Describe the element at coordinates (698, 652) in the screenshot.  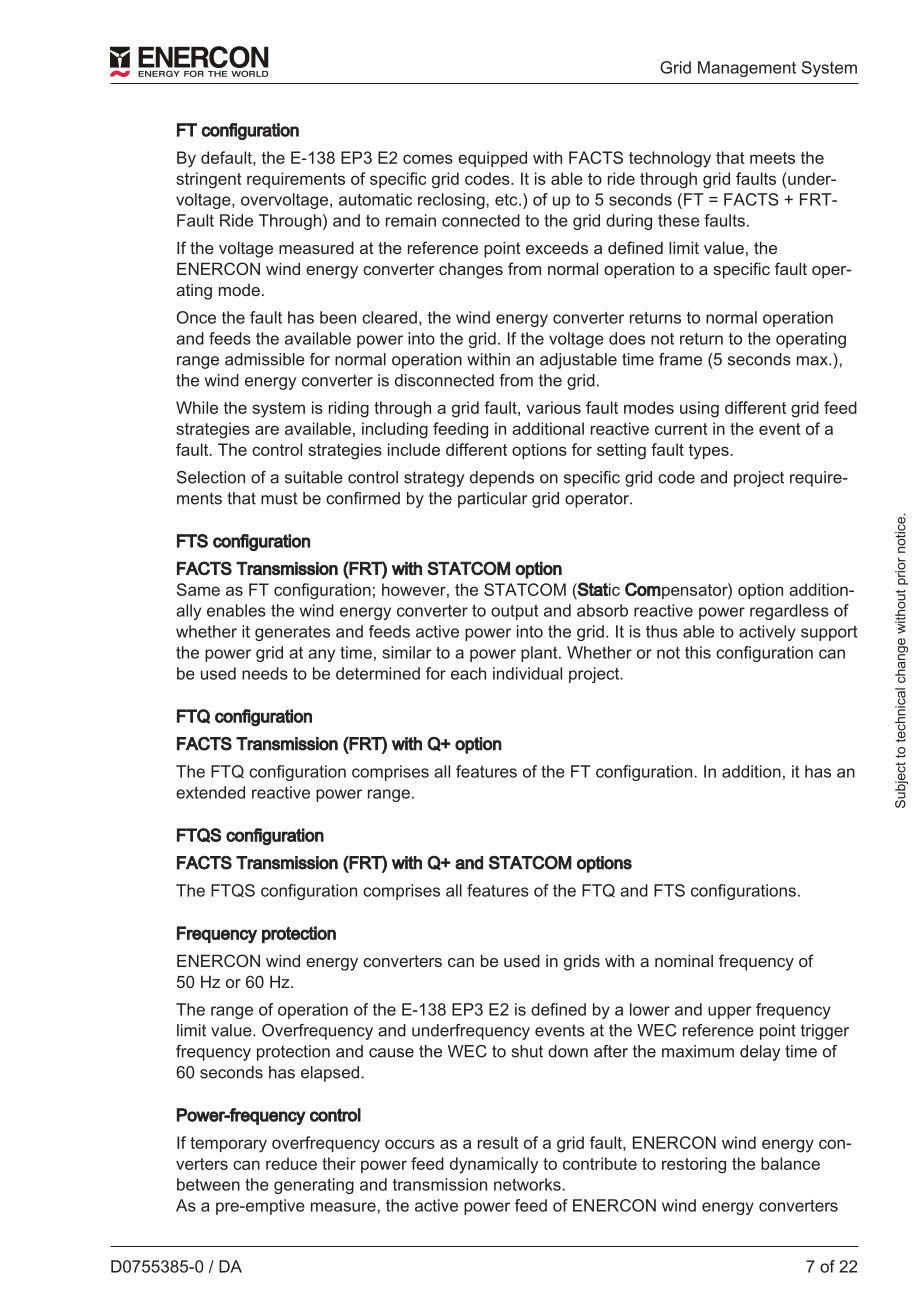
I see `this` at that location.
